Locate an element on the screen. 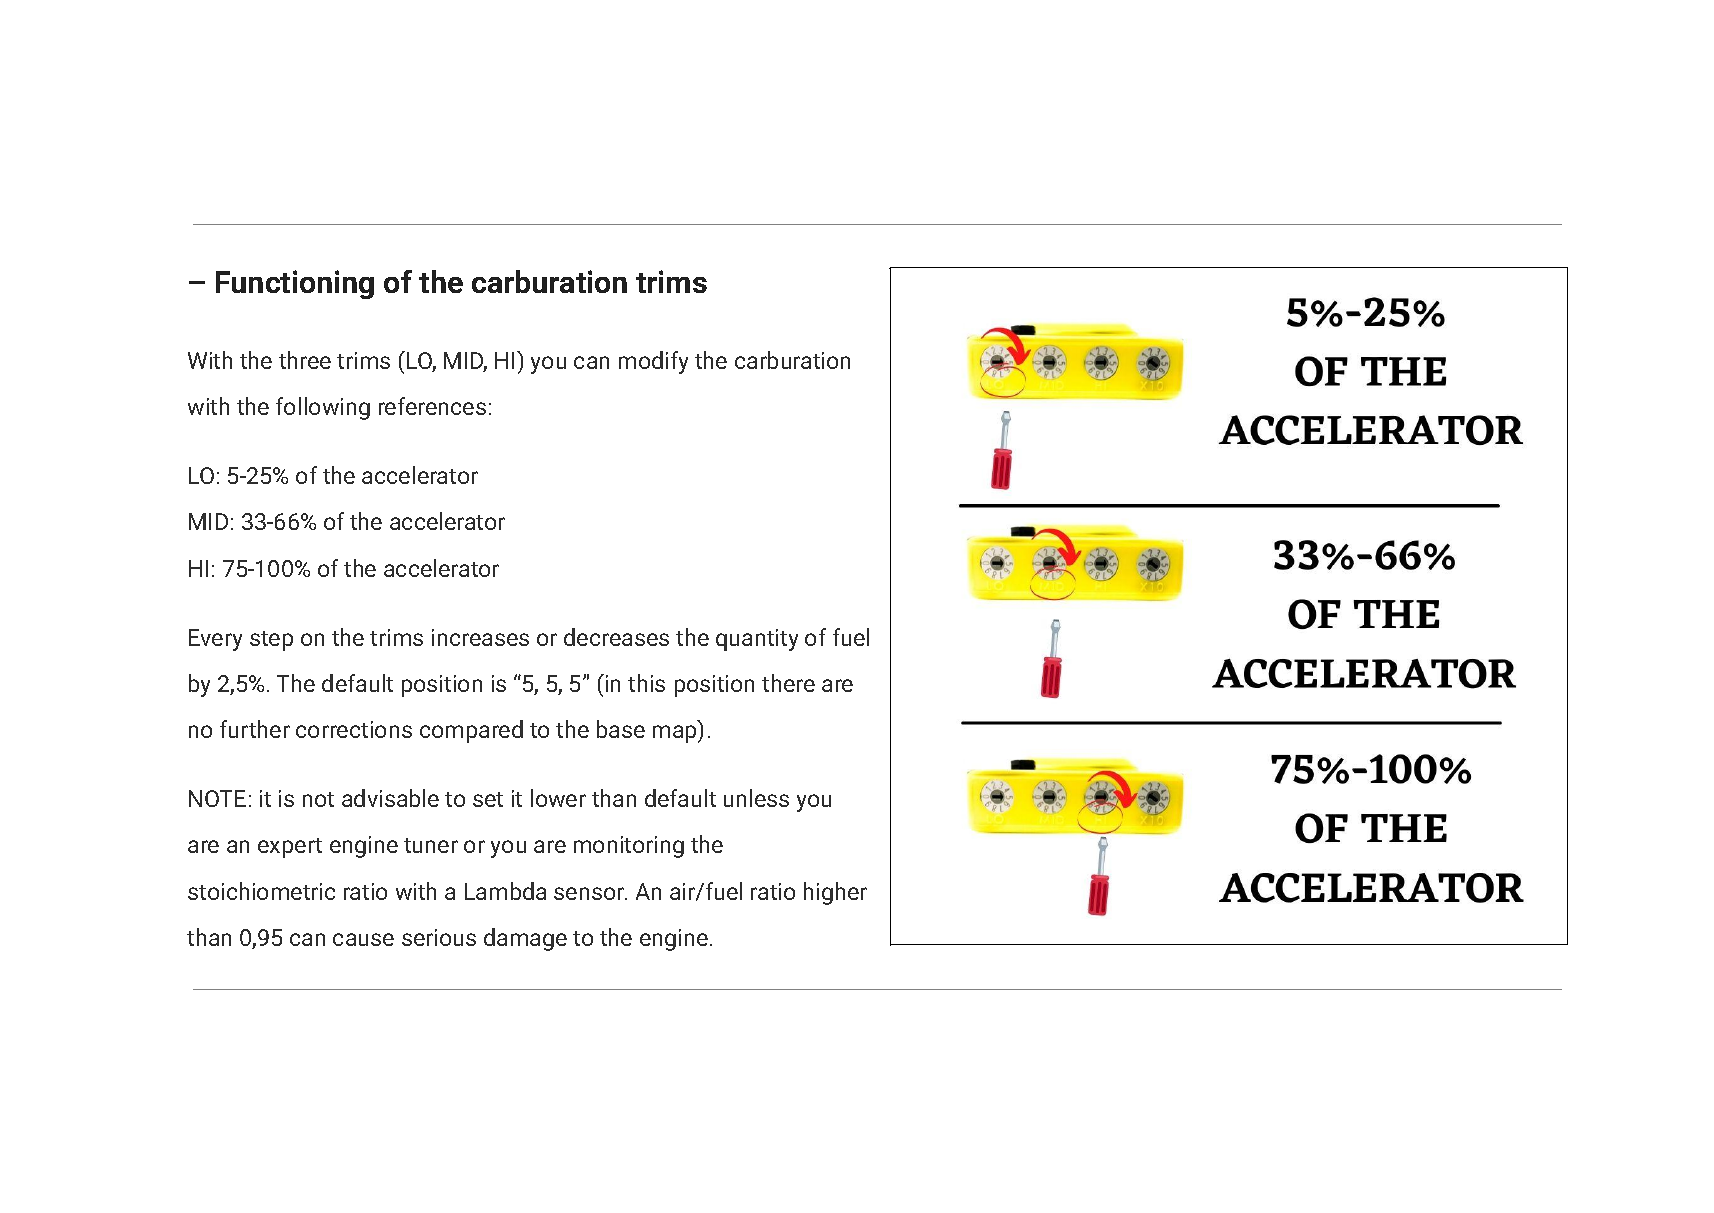 This screenshot has width=1714, height=1213. following is located at coordinates (323, 408).
